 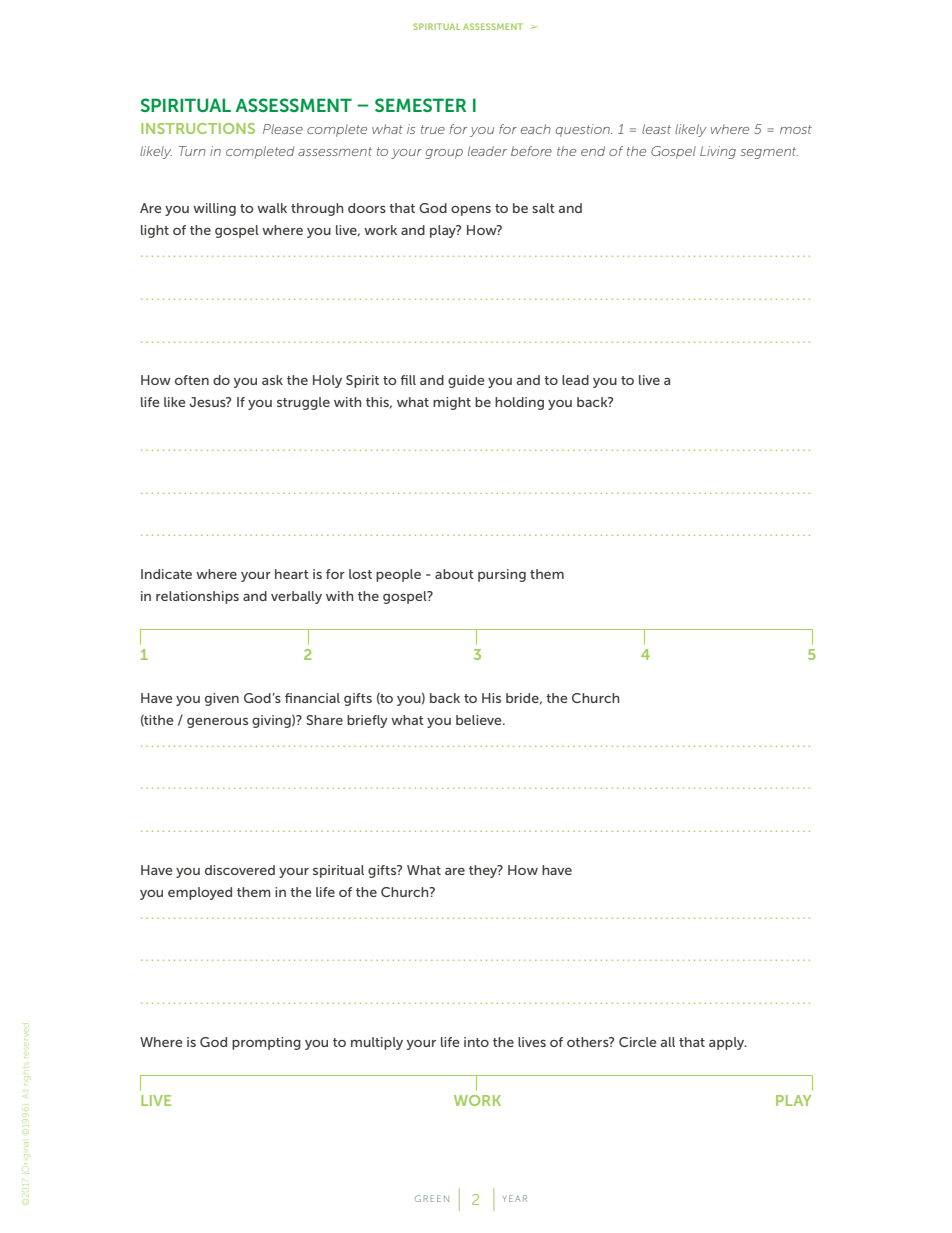 What do you see at coordinates (198, 128) in the screenshot?
I see `INSTRUCTIONS` at bounding box center [198, 128].
